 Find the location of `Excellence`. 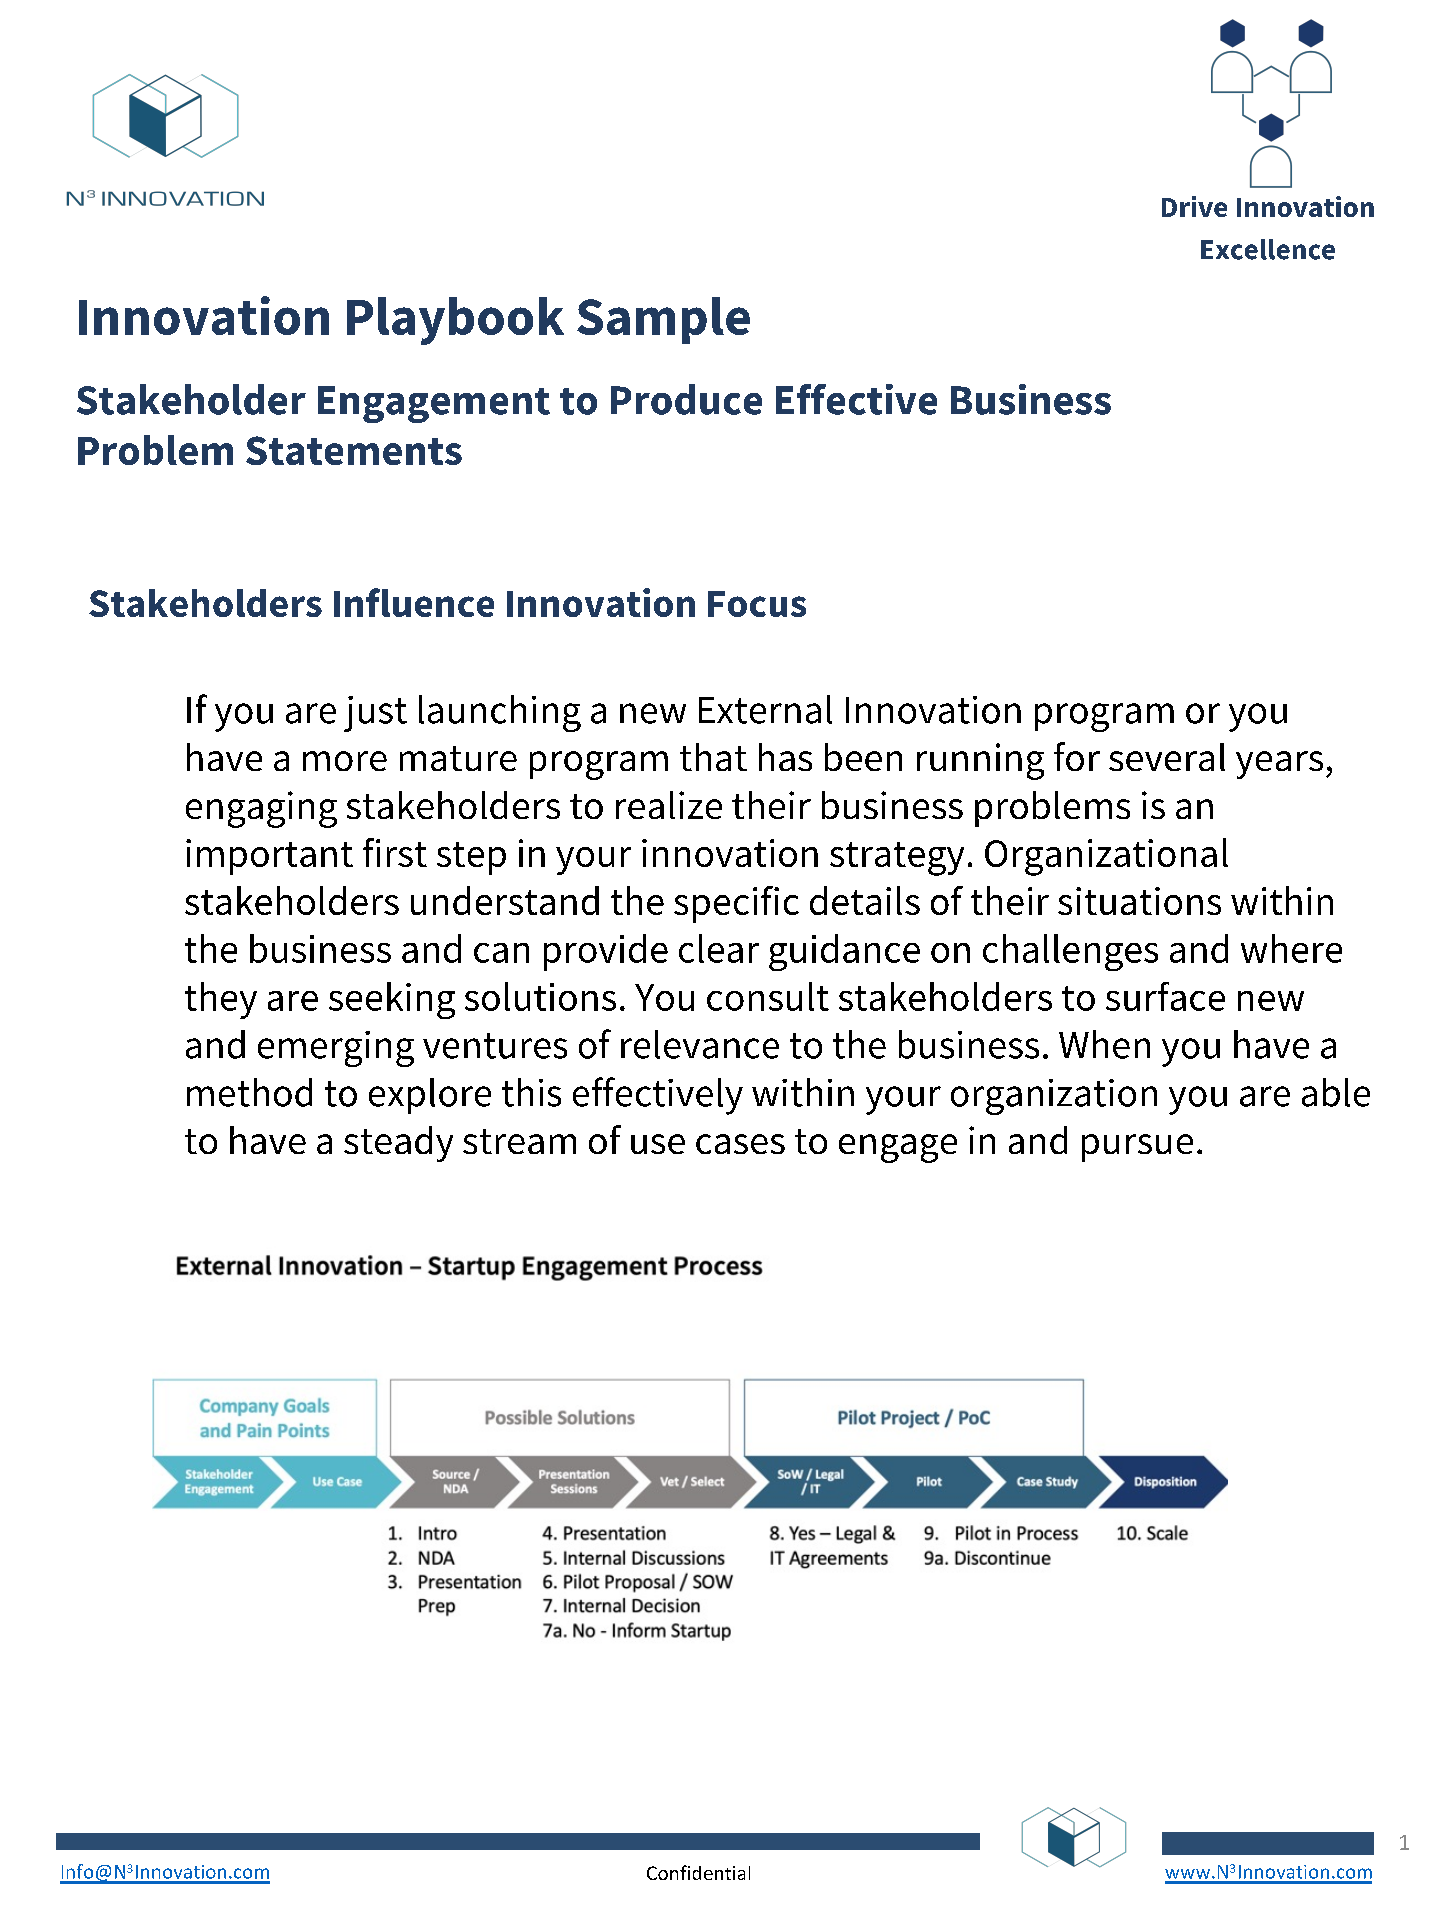

Excellence is located at coordinates (1268, 249).
